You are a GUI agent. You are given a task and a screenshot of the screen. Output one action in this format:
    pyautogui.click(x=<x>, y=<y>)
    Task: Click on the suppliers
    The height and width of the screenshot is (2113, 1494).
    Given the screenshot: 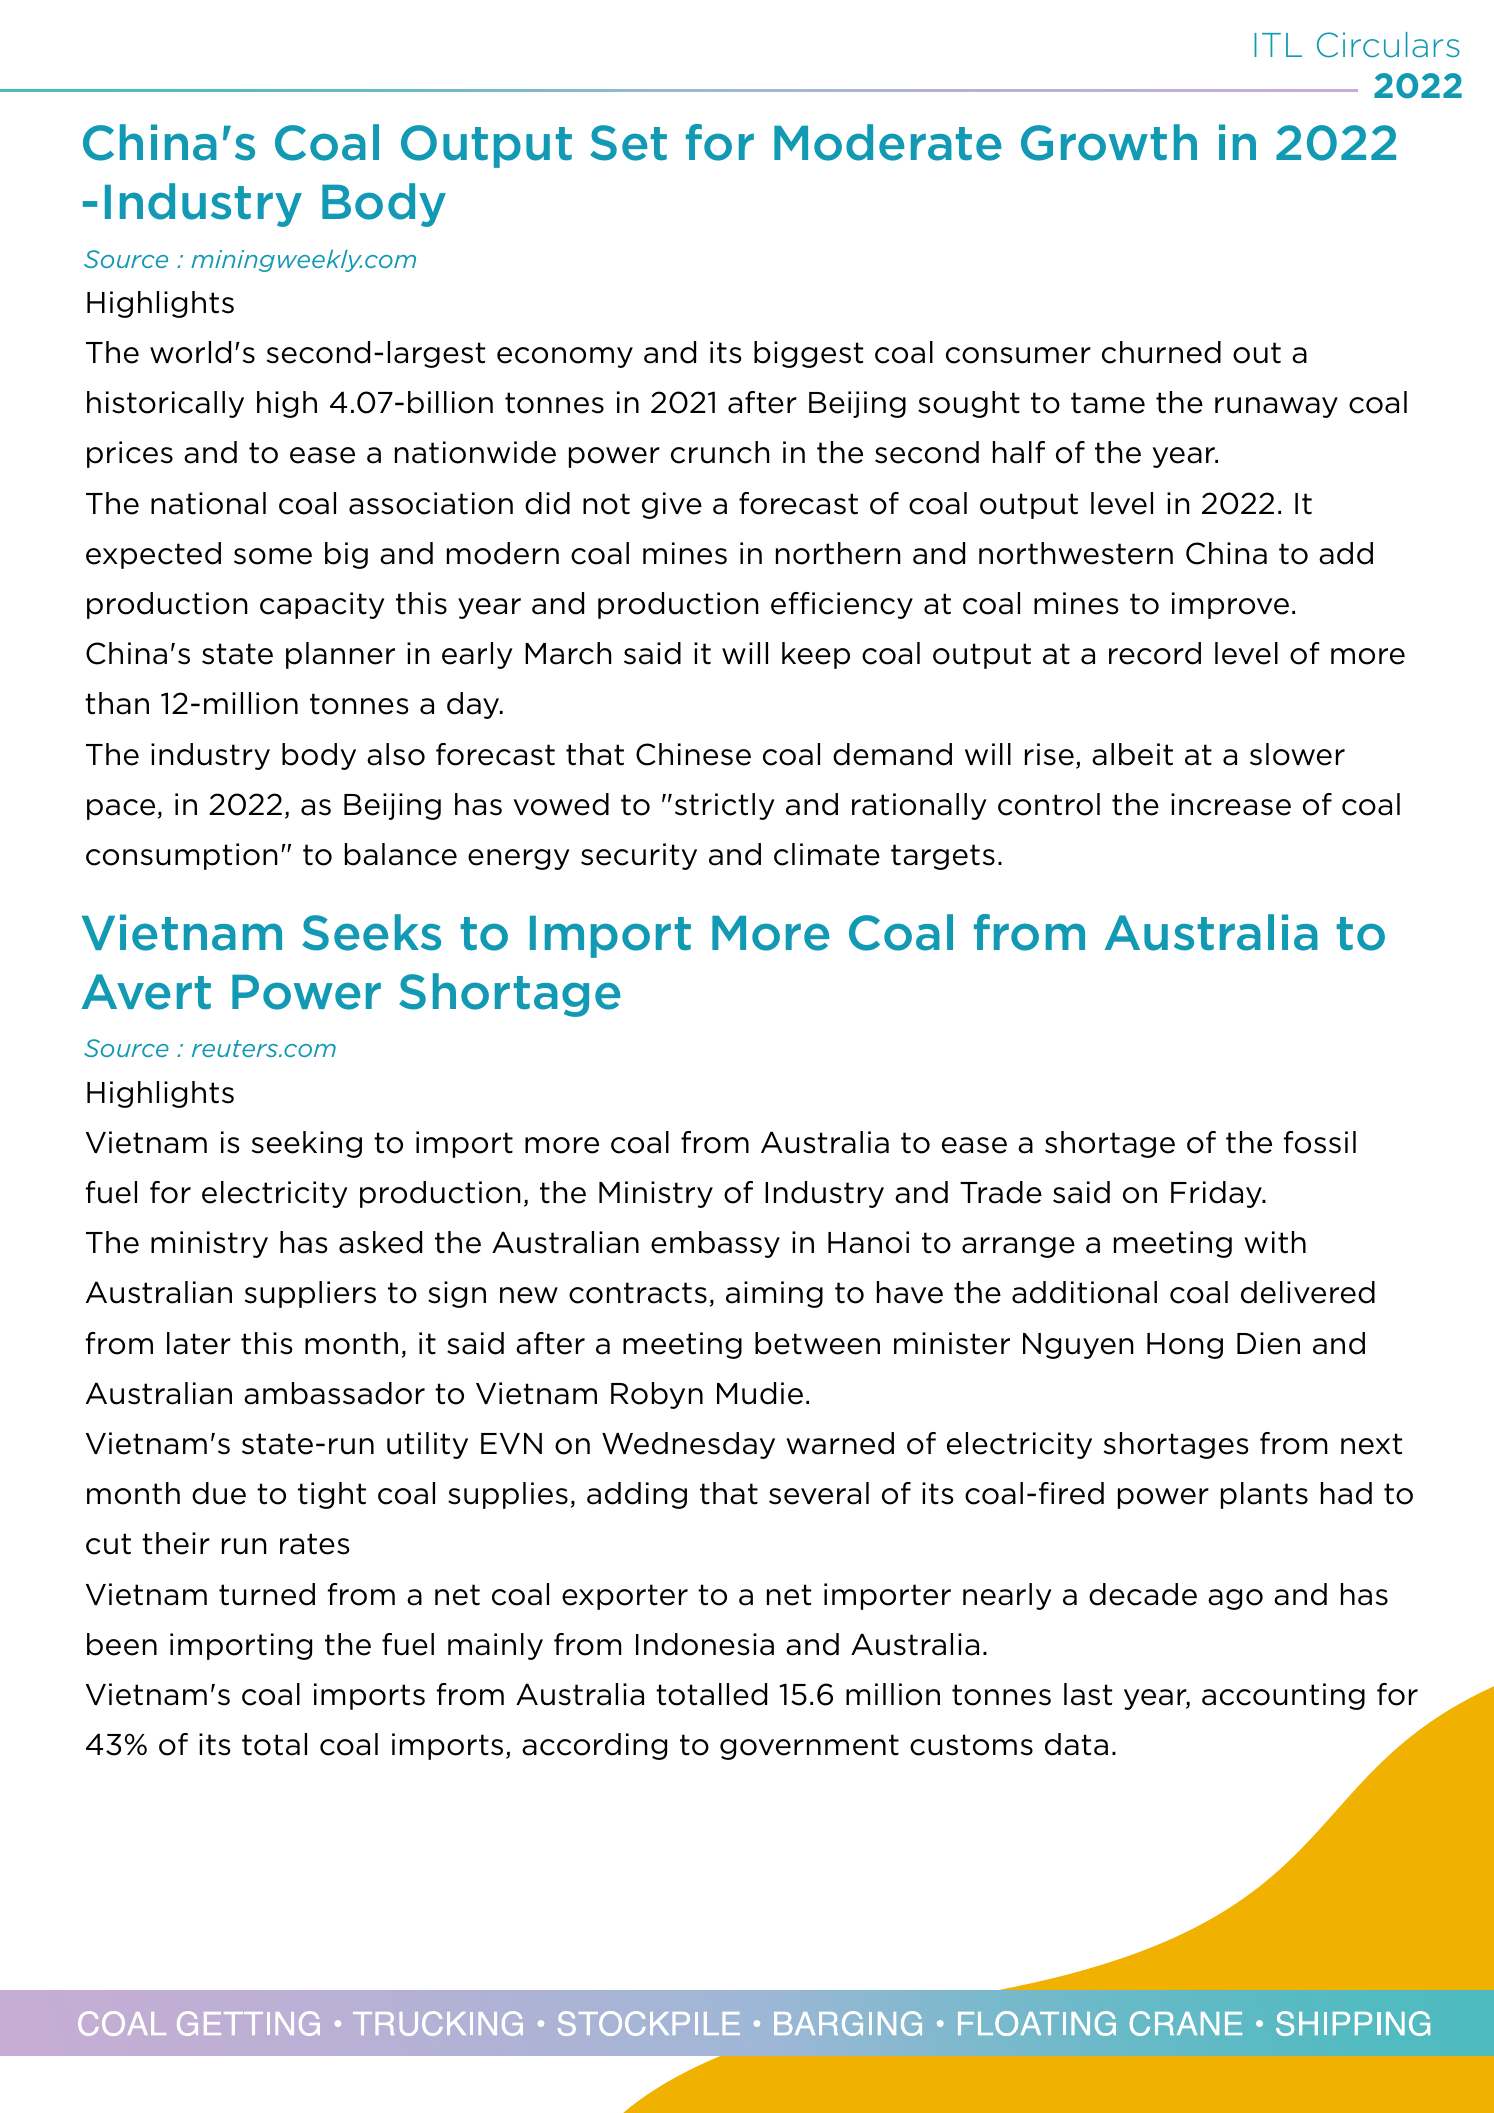 What is the action you would take?
    pyautogui.click(x=310, y=1294)
